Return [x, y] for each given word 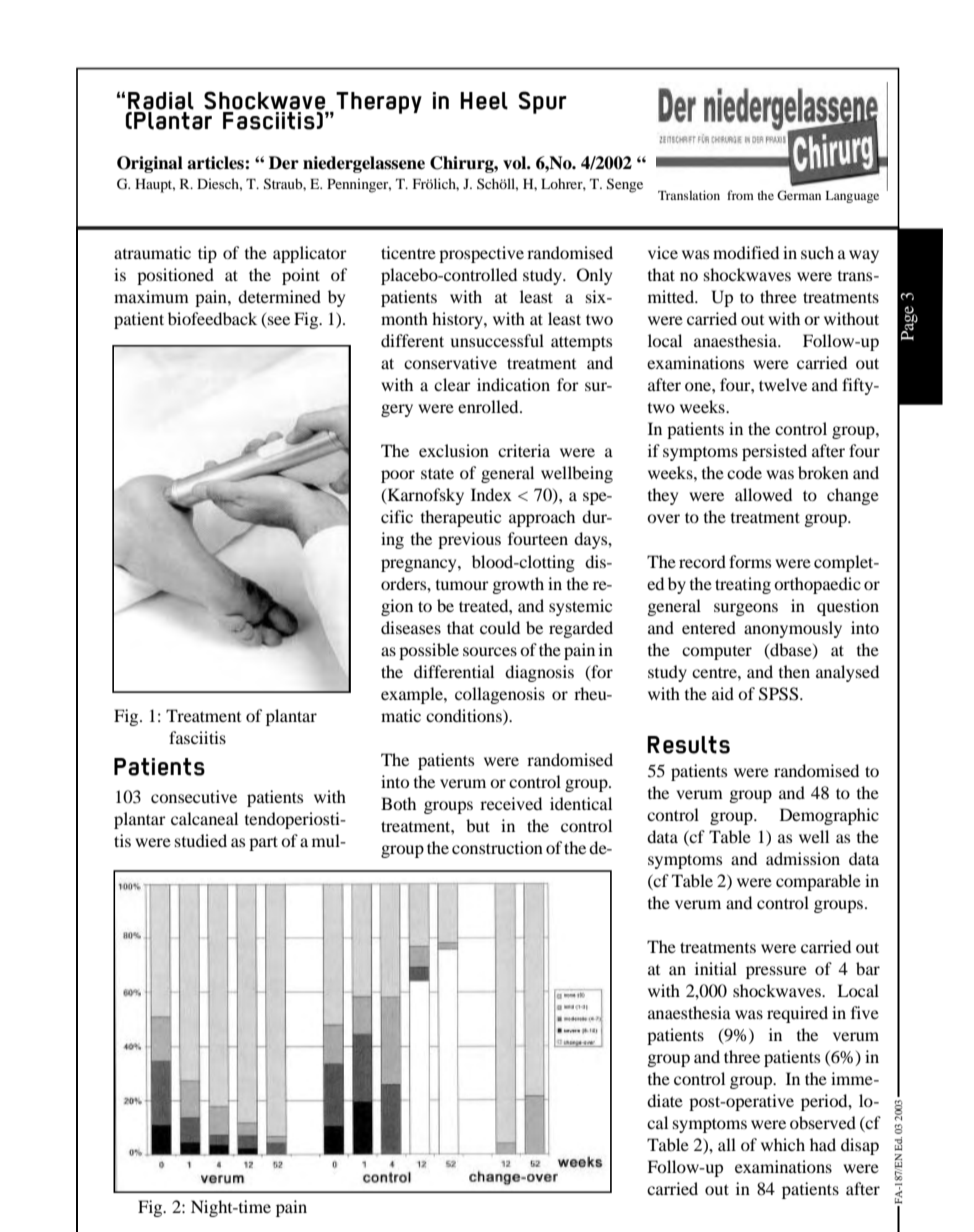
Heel [484, 101]
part [263, 843]
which [783, 1144]
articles [216, 163]
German [799, 195]
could [500, 627]
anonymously [793, 629]
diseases [411, 627]
